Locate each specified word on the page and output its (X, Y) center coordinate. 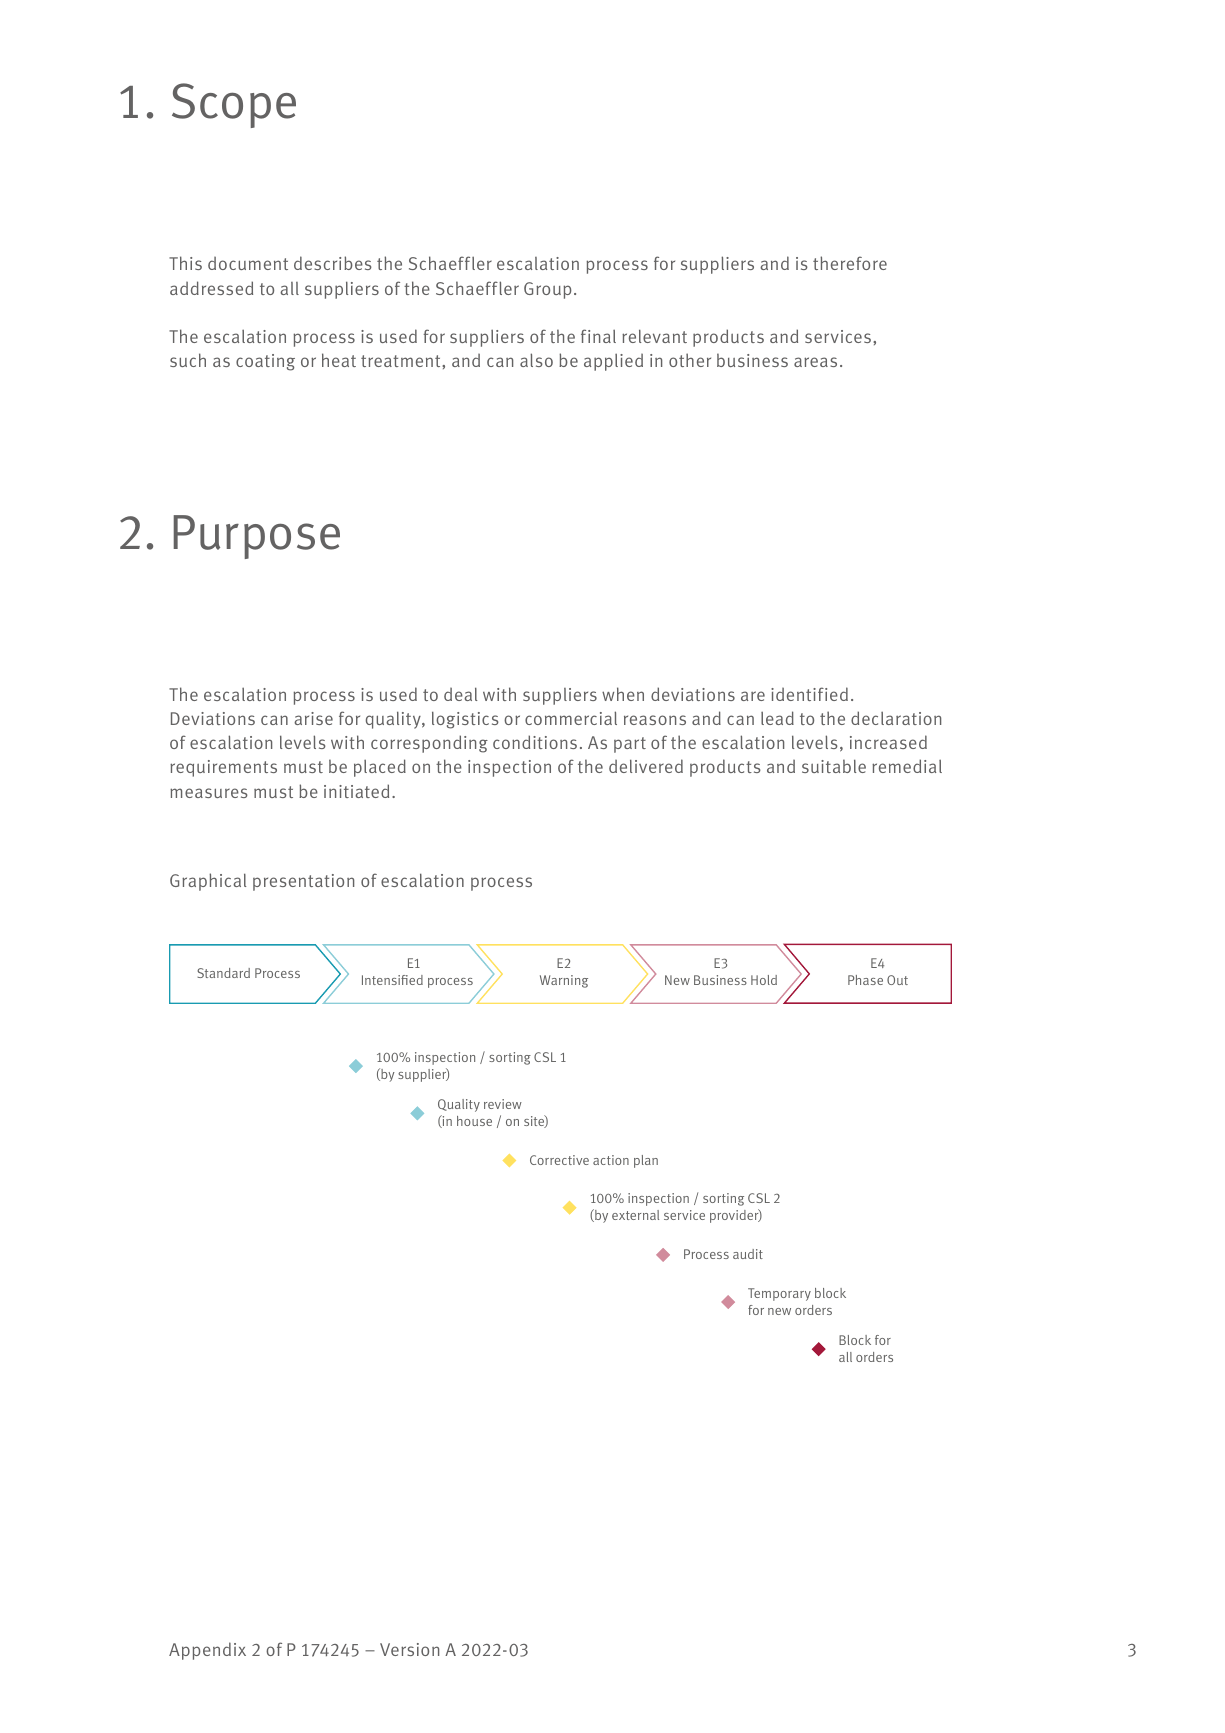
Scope (234, 105)
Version (409, 1649)
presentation (303, 882)
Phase (865, 980)
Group (548, 290)
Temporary (779, 1294)
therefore (850, 263)
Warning (564, 981)
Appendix (207, 1651)
